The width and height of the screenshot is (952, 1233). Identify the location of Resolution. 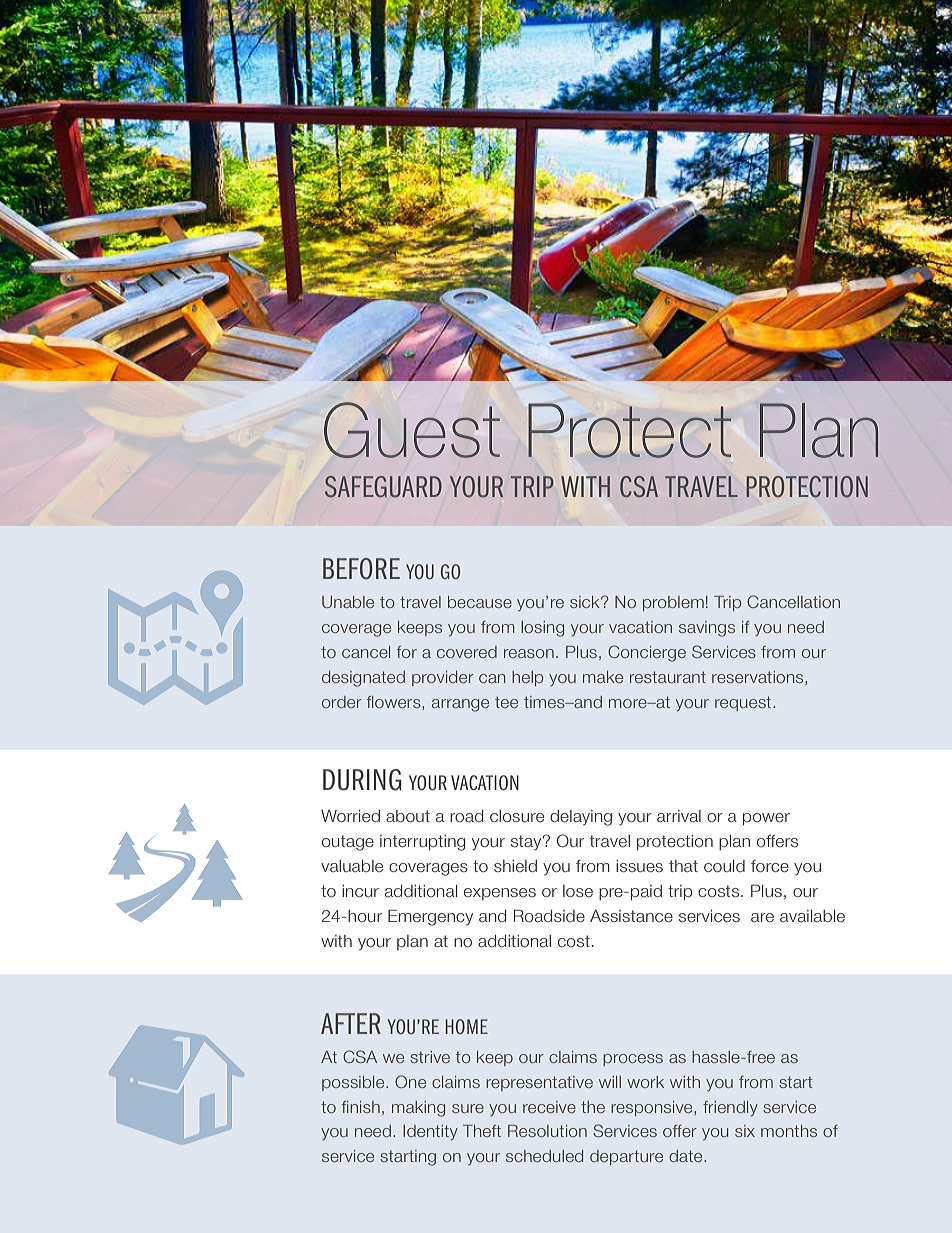
(547, 1131).
